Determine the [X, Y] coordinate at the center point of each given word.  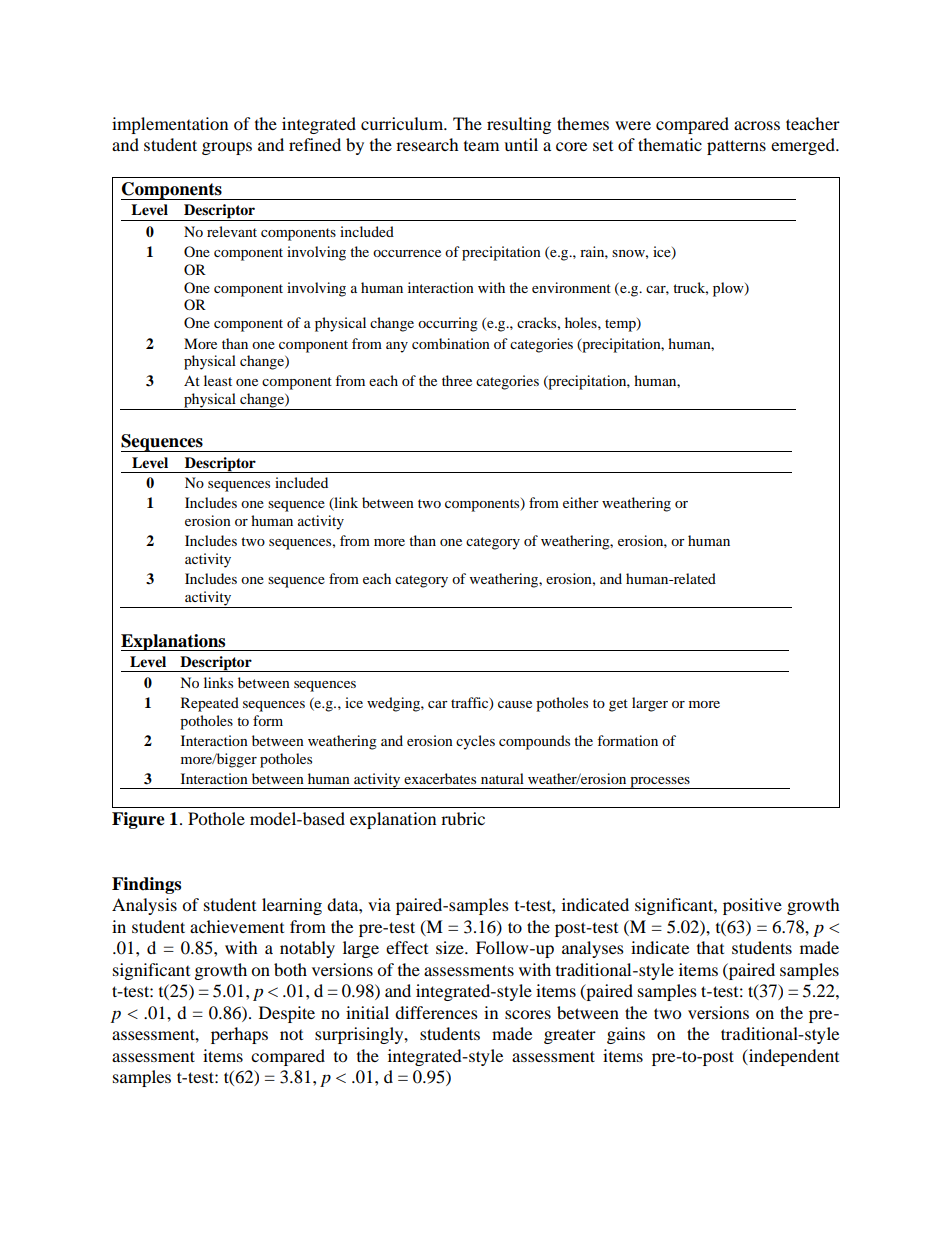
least [218, 380]
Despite [287, 1014]
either [581, 502]
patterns [736, 147]
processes [660, 783]
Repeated [210, 704]
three [457, 380]
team [481, 146]
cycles [475, 742]
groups [227, 148]
